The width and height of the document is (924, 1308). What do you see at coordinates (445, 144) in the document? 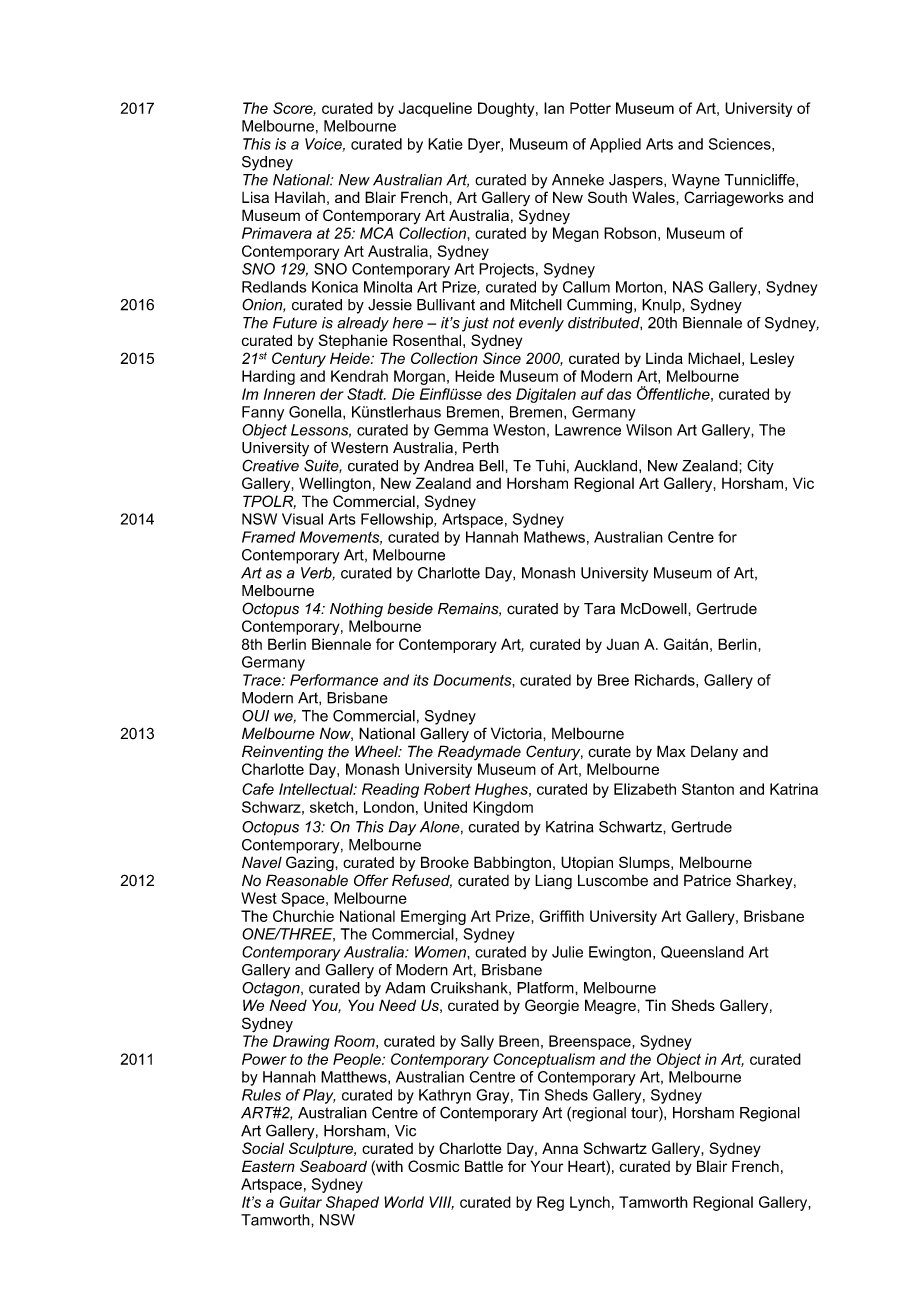
I see `Katie` at bounding box center [445, 144].
